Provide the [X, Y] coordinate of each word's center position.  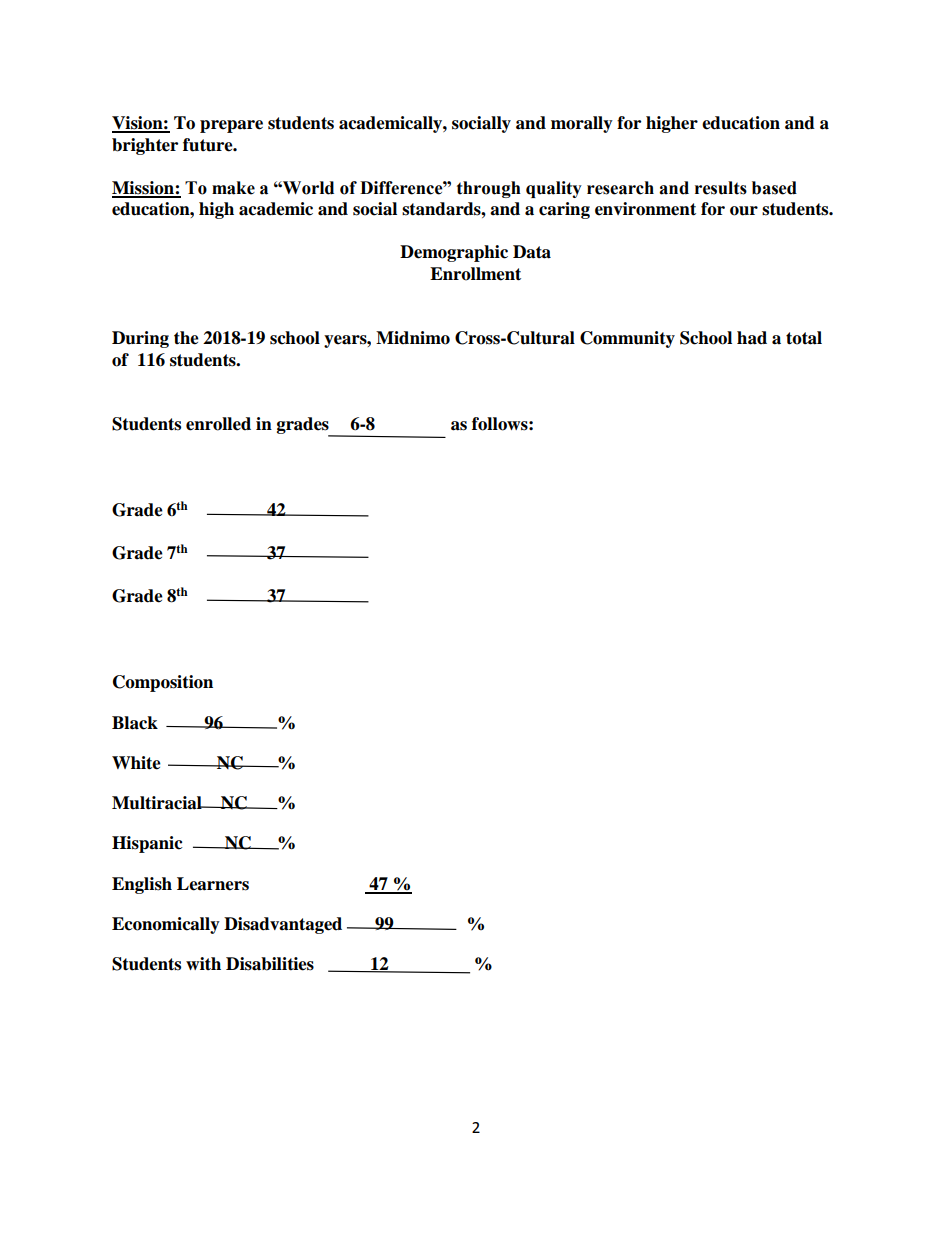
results [721, 188]
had [752, 338]
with [203, 963]
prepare [231, 126]
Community [627, 339]
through [489, 189]
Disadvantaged [283, 925]
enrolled [218, 424]
